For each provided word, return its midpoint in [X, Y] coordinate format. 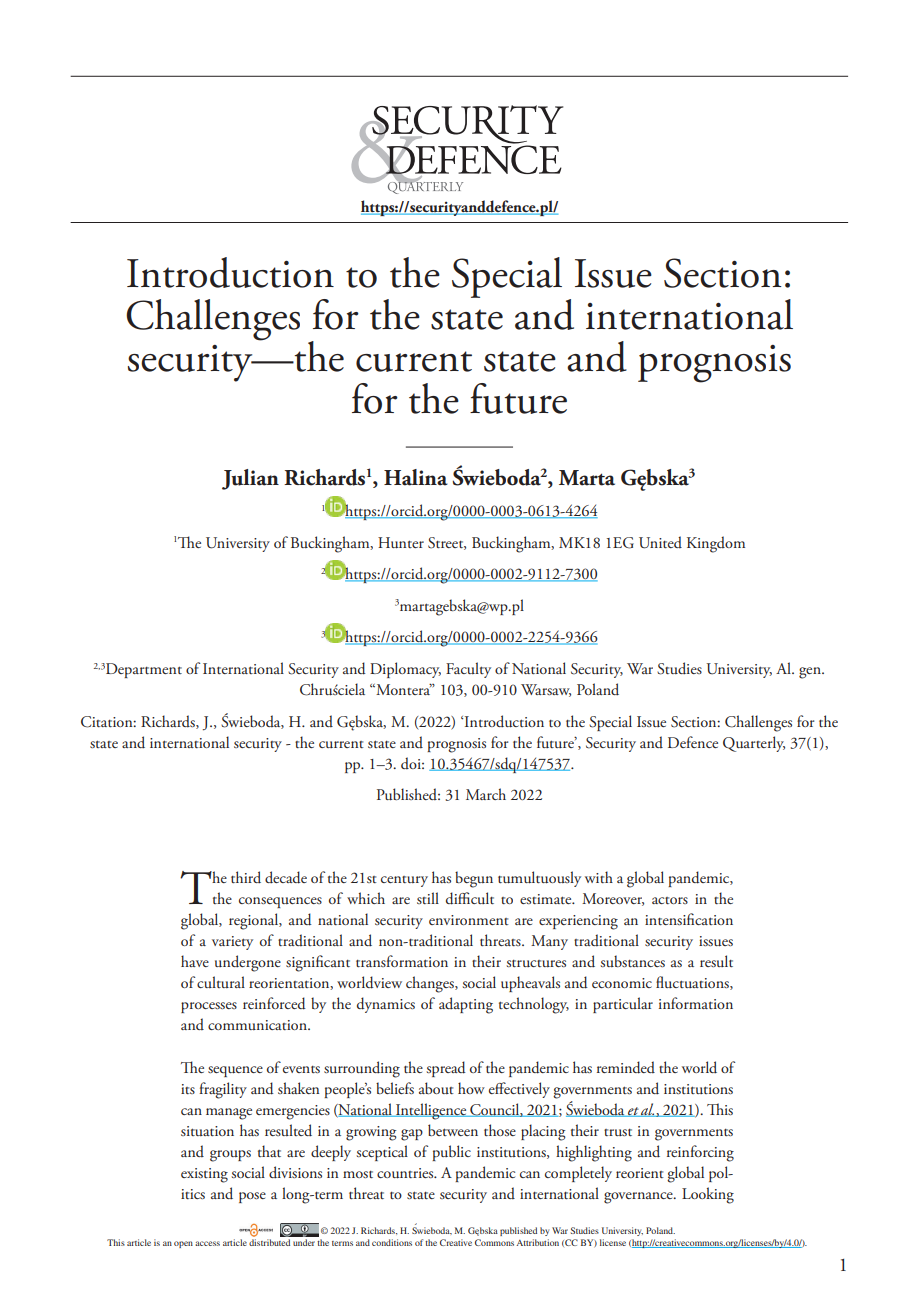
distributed [269, 1242]
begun [474, 879]
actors [670, 900]
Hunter [401, 543]
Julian [250, 479]
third [246, 877]
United [660, 542]
